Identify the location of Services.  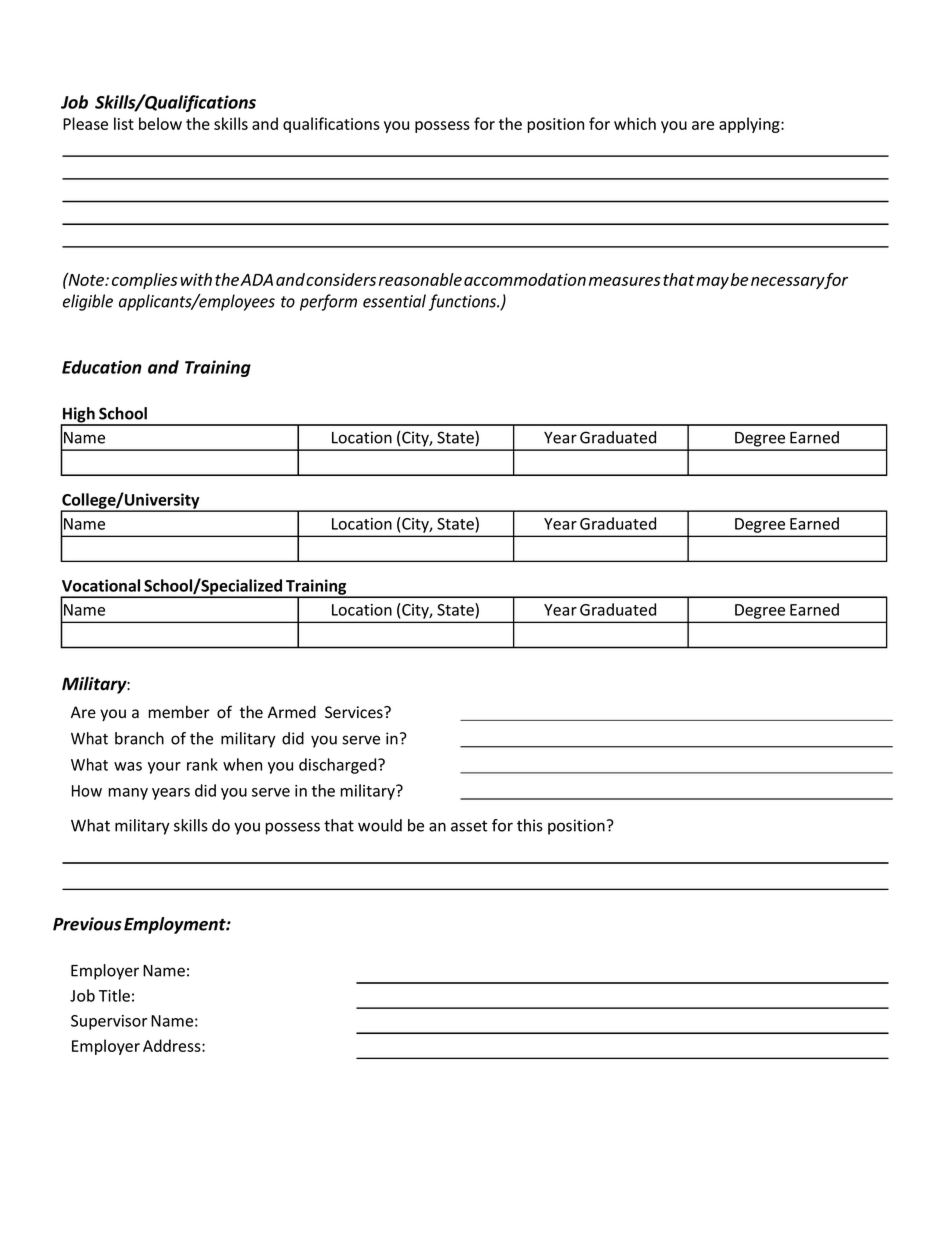
(355, 712).
